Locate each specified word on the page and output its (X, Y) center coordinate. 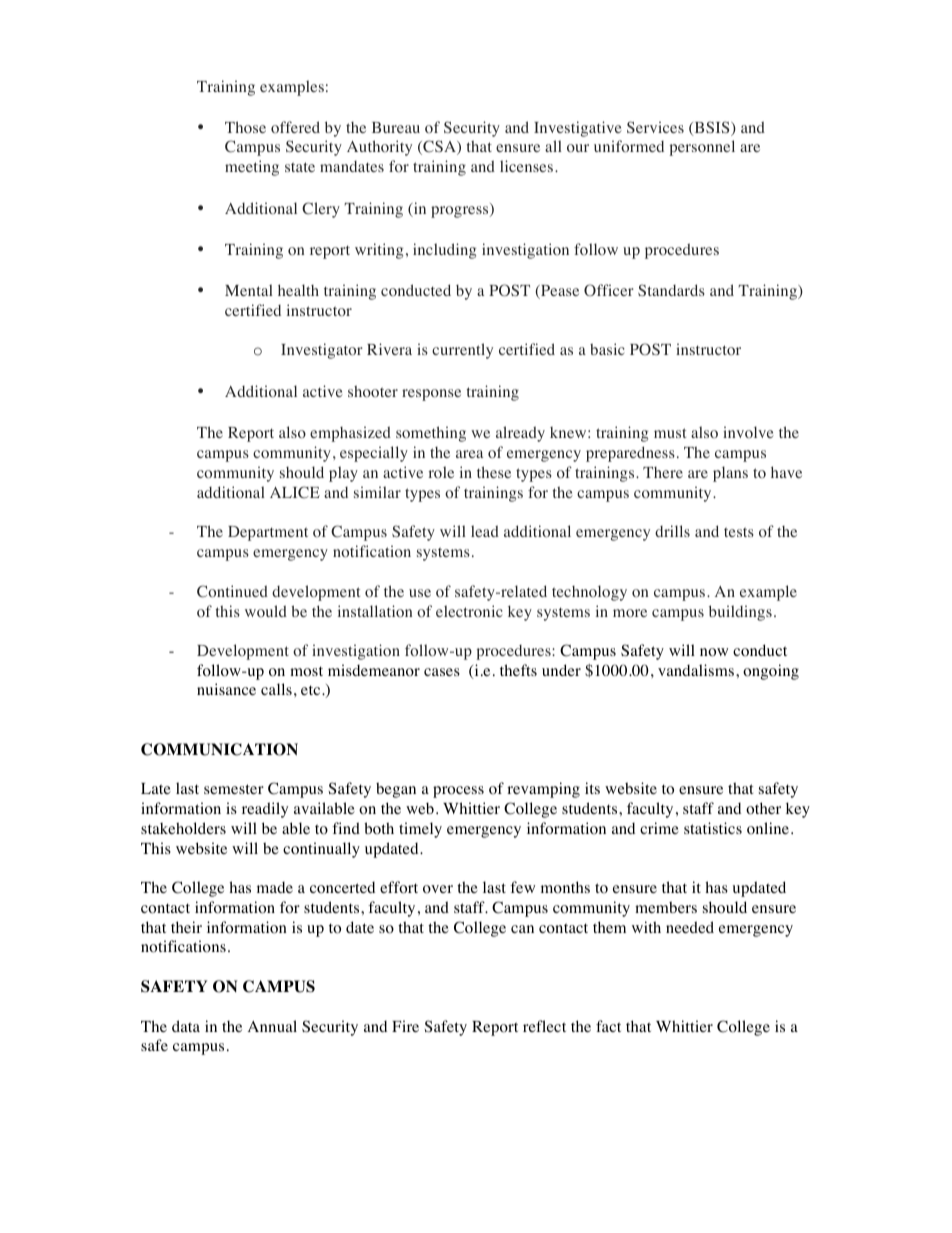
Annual (272, 1026)
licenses (526, 166)
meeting (252, 168)
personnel (702, 148)
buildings (740, 613)
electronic (469, 611)
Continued (232, 591)
